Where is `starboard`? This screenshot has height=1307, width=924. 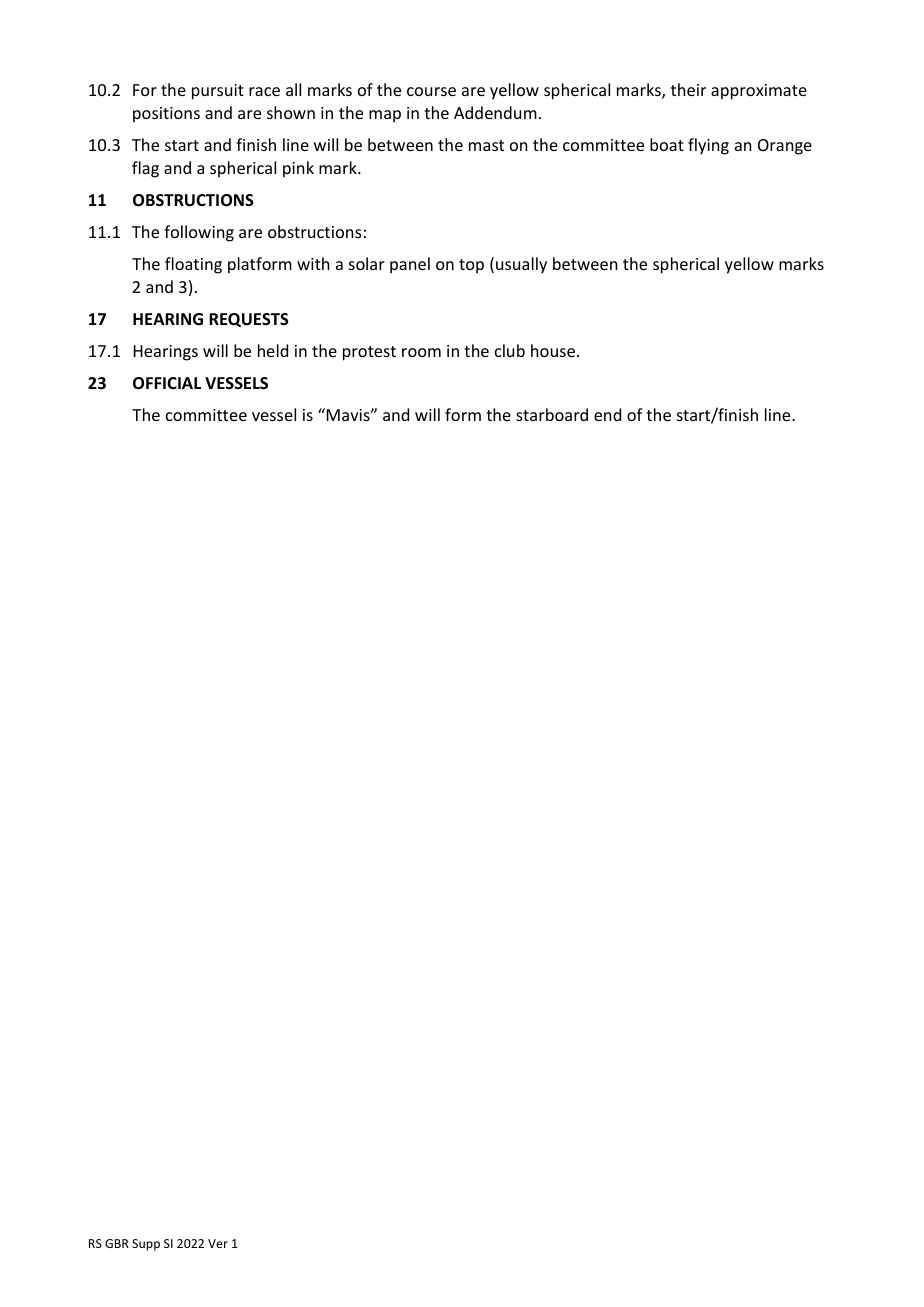
starboard is located at coordinates (552, 414).
